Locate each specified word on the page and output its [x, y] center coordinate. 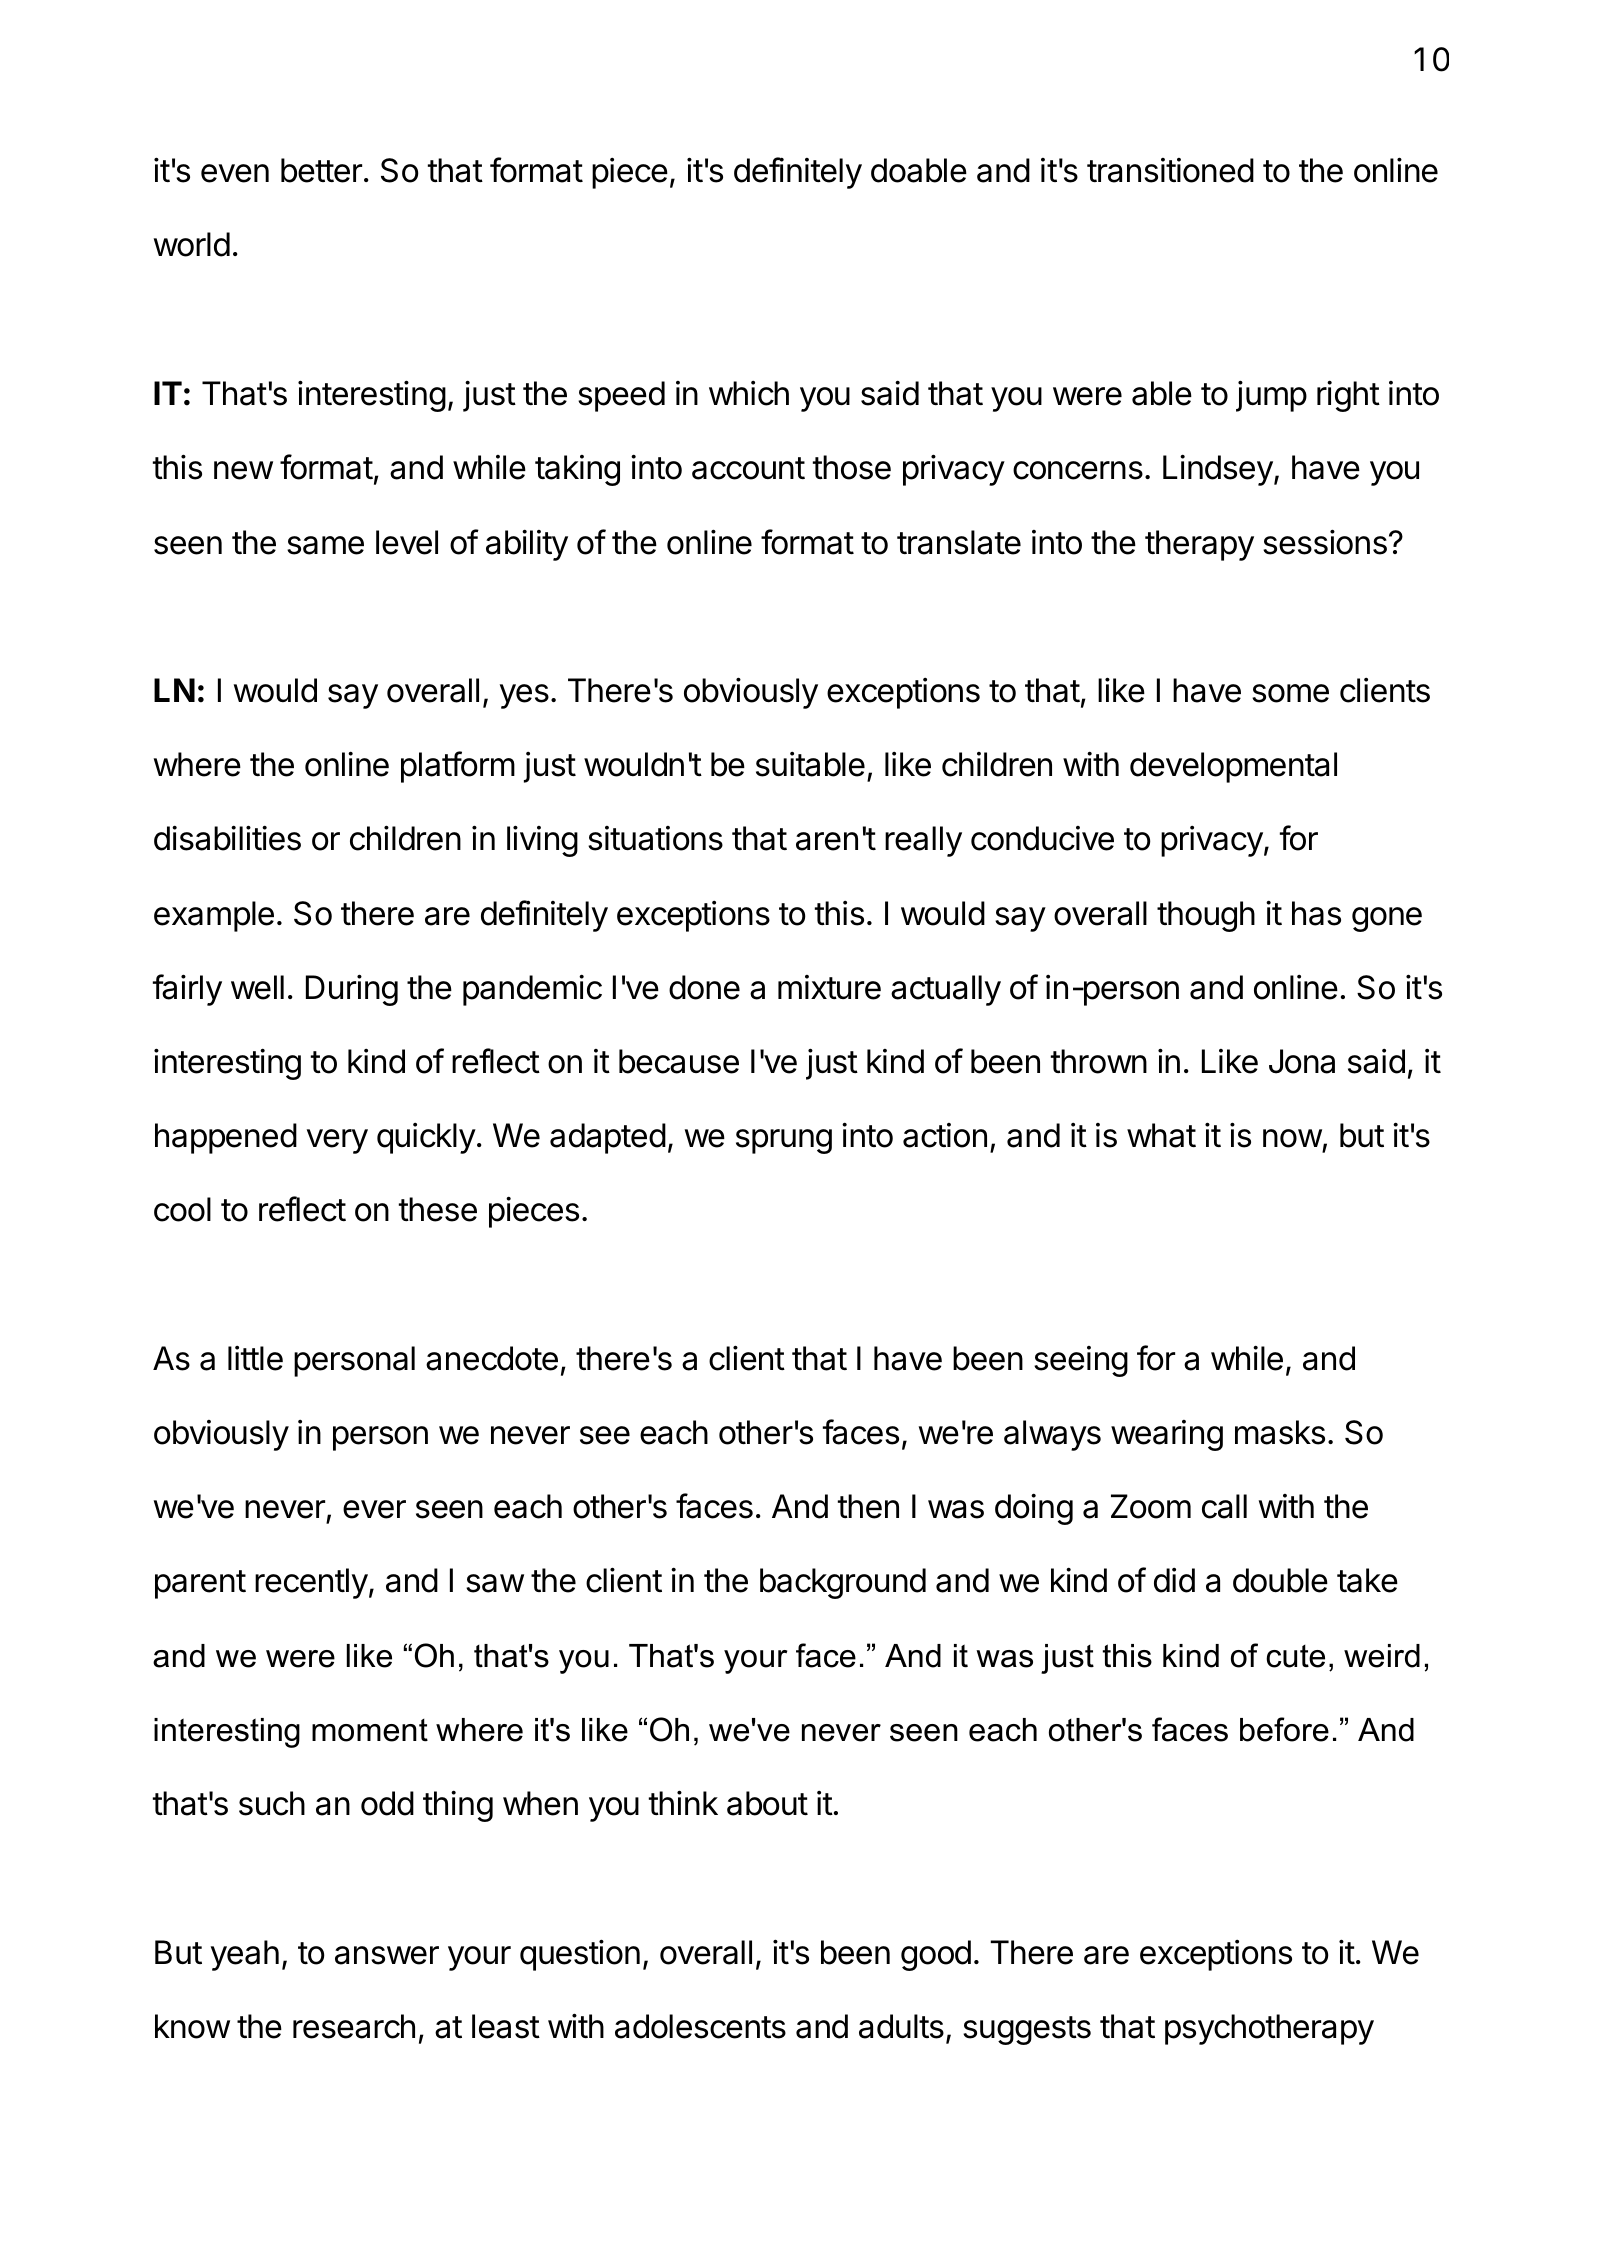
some [1290, 693]
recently [311, 1583]
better [321, 170]
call [1224, 1506]
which [749, 393]
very [337, 1141]
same [325, 545]
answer [387, 1955]
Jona [1302, 1061]
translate [959, 542]
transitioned [1170, 170]
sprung [784, 1141]
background [843, 1583]
